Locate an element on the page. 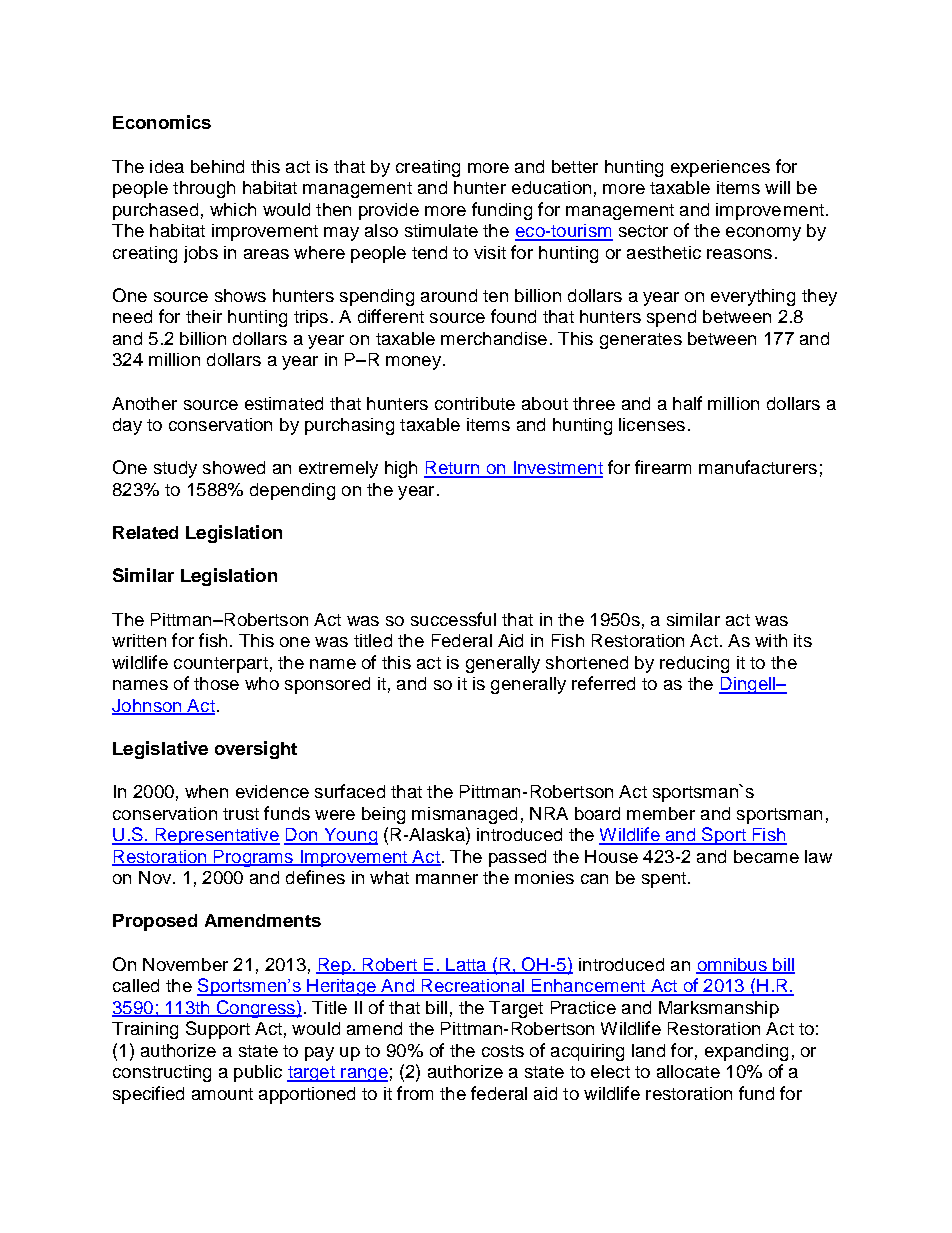 The width and height of the page is (952, 1233). Representative is located at coordinates (216, 836).
